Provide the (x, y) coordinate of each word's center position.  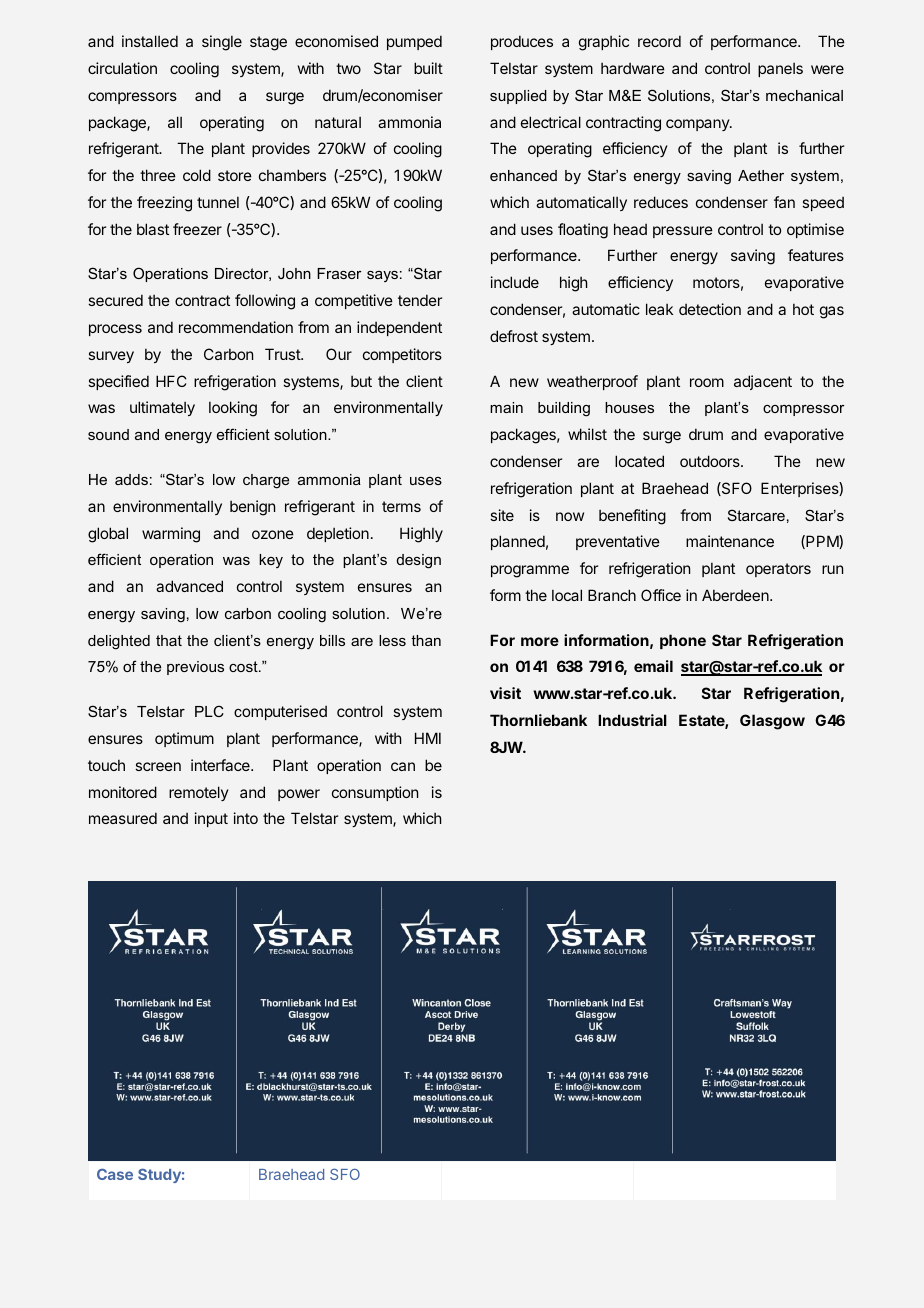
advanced (189, 586)
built (428, 68)
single (222, 43)
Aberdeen (736, 595)
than (426, 640)
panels (780, 70)
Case (115, 1174)
